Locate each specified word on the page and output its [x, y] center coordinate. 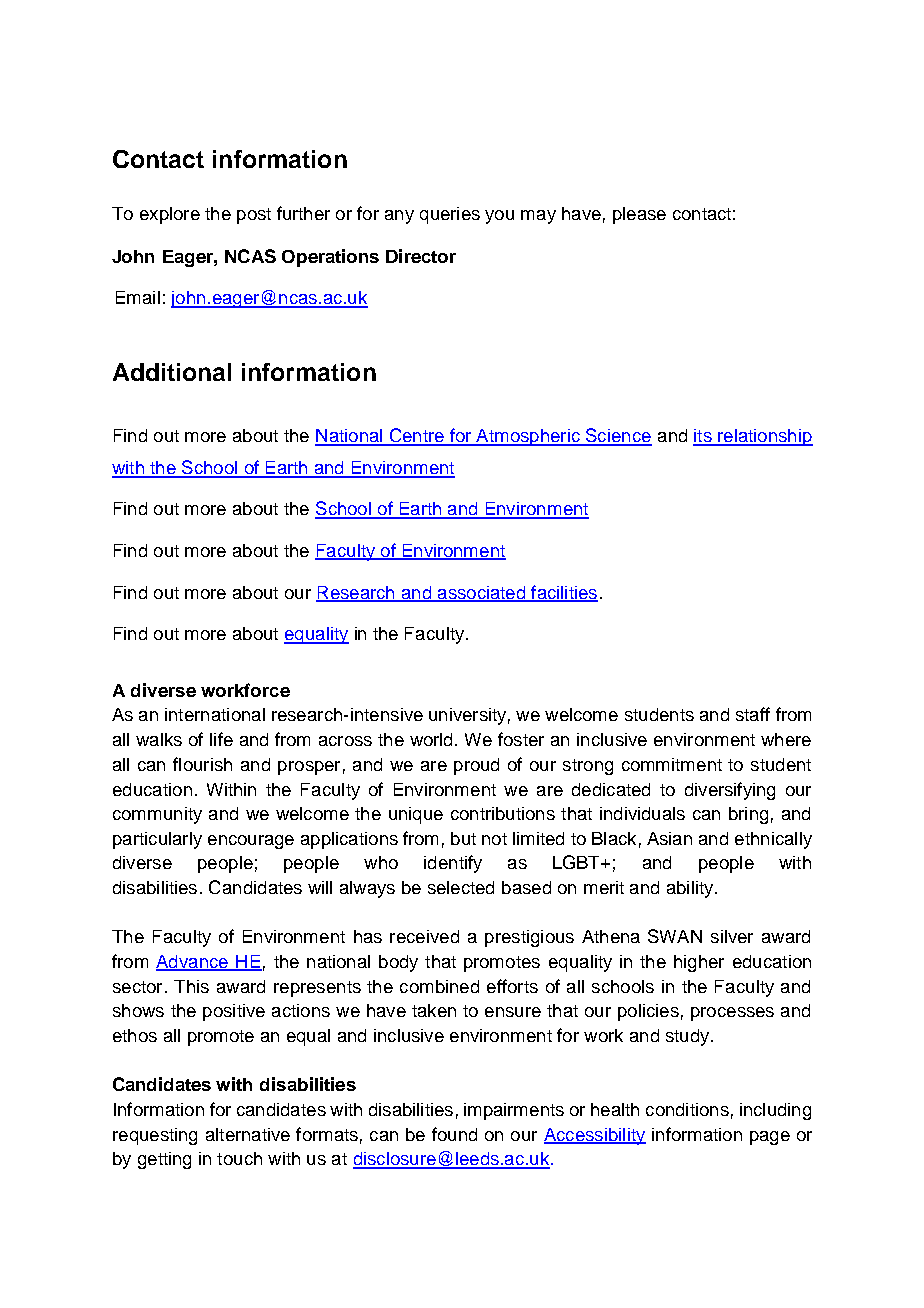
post [254, 216]
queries [450, 215]
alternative [248, 1134]
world [433, 739]
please [639, 215]
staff [753, 714]
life [221, 739]
